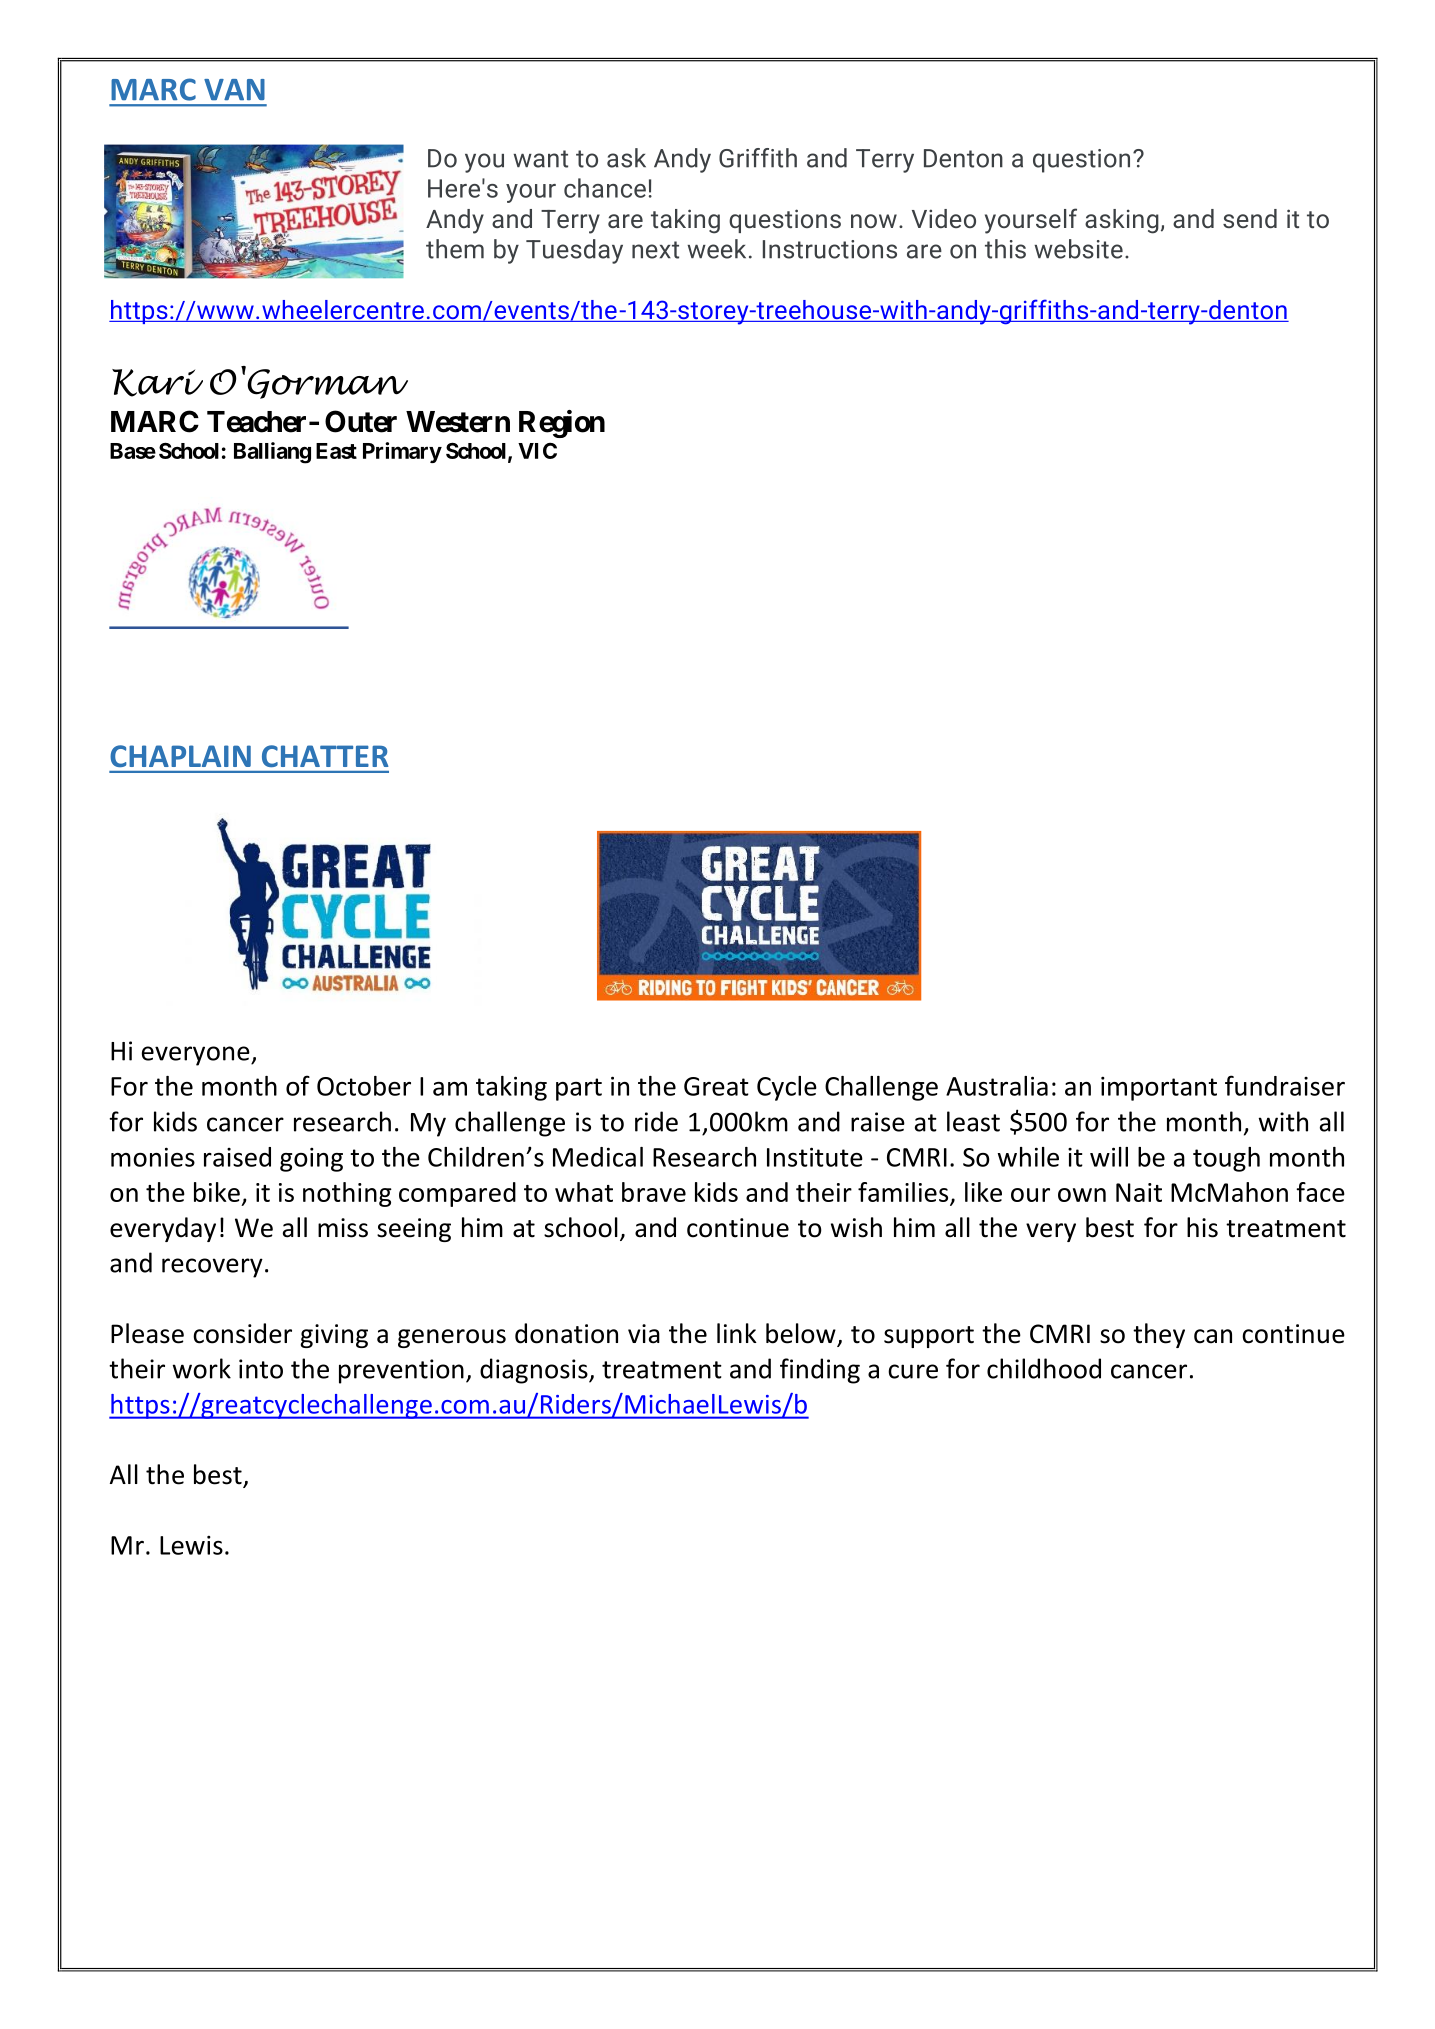  What do you see at coordinates (242, 1333) in the screenshot?
I see `consider` at bounding box center [242, 1333].
